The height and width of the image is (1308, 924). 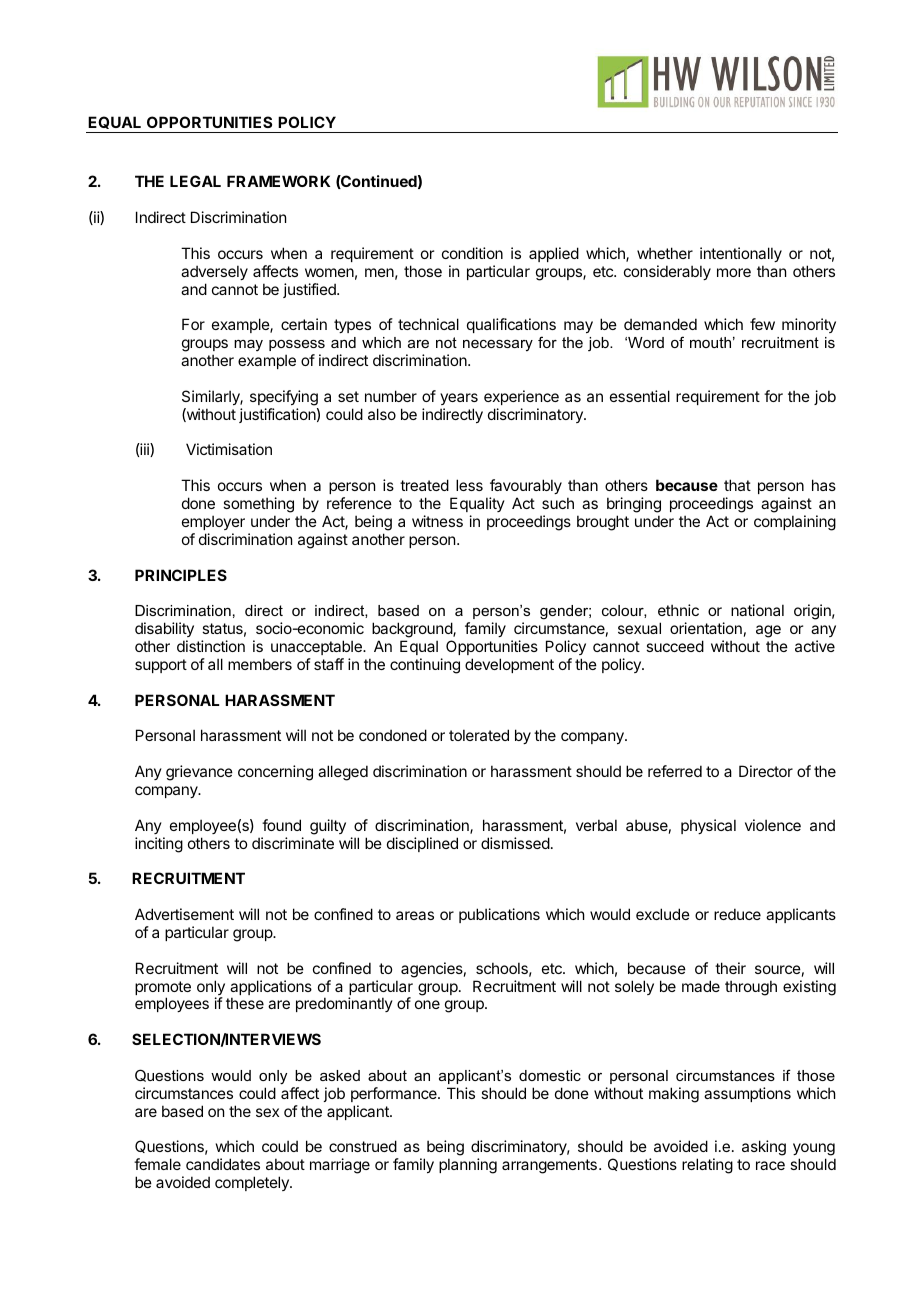 I want to click on tolerated, so click(x=479, y=735).
